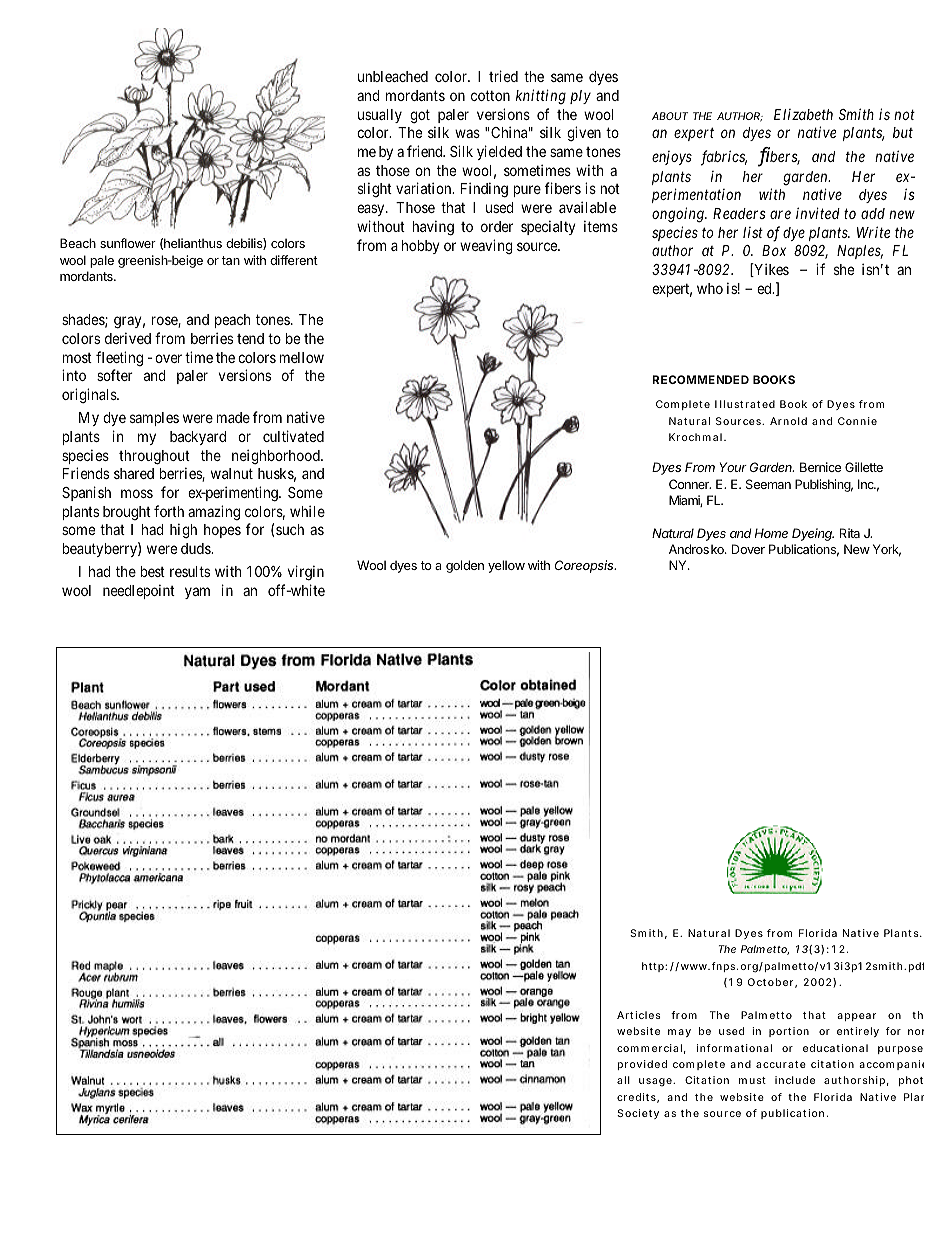 The width and height of the screenshot is (952, 1233). What do you see at coordinates (638, 1114) in the screenshot?
I see `Society` at bounding box center [638, 1114].
